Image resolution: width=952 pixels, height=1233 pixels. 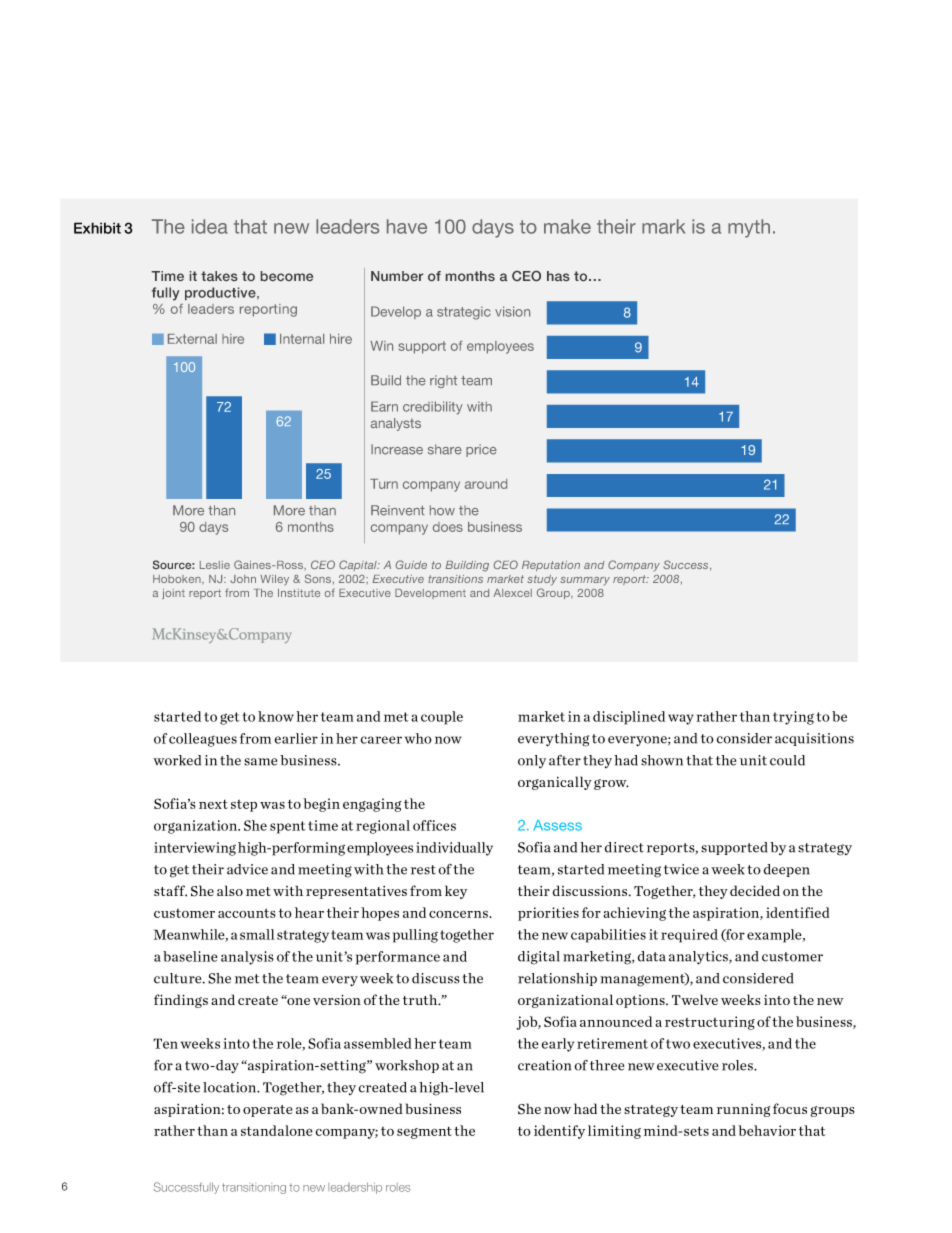 What do you see at coordinates (219, 276) in the image?
I see `takes` at bounding box center [219, 276].
